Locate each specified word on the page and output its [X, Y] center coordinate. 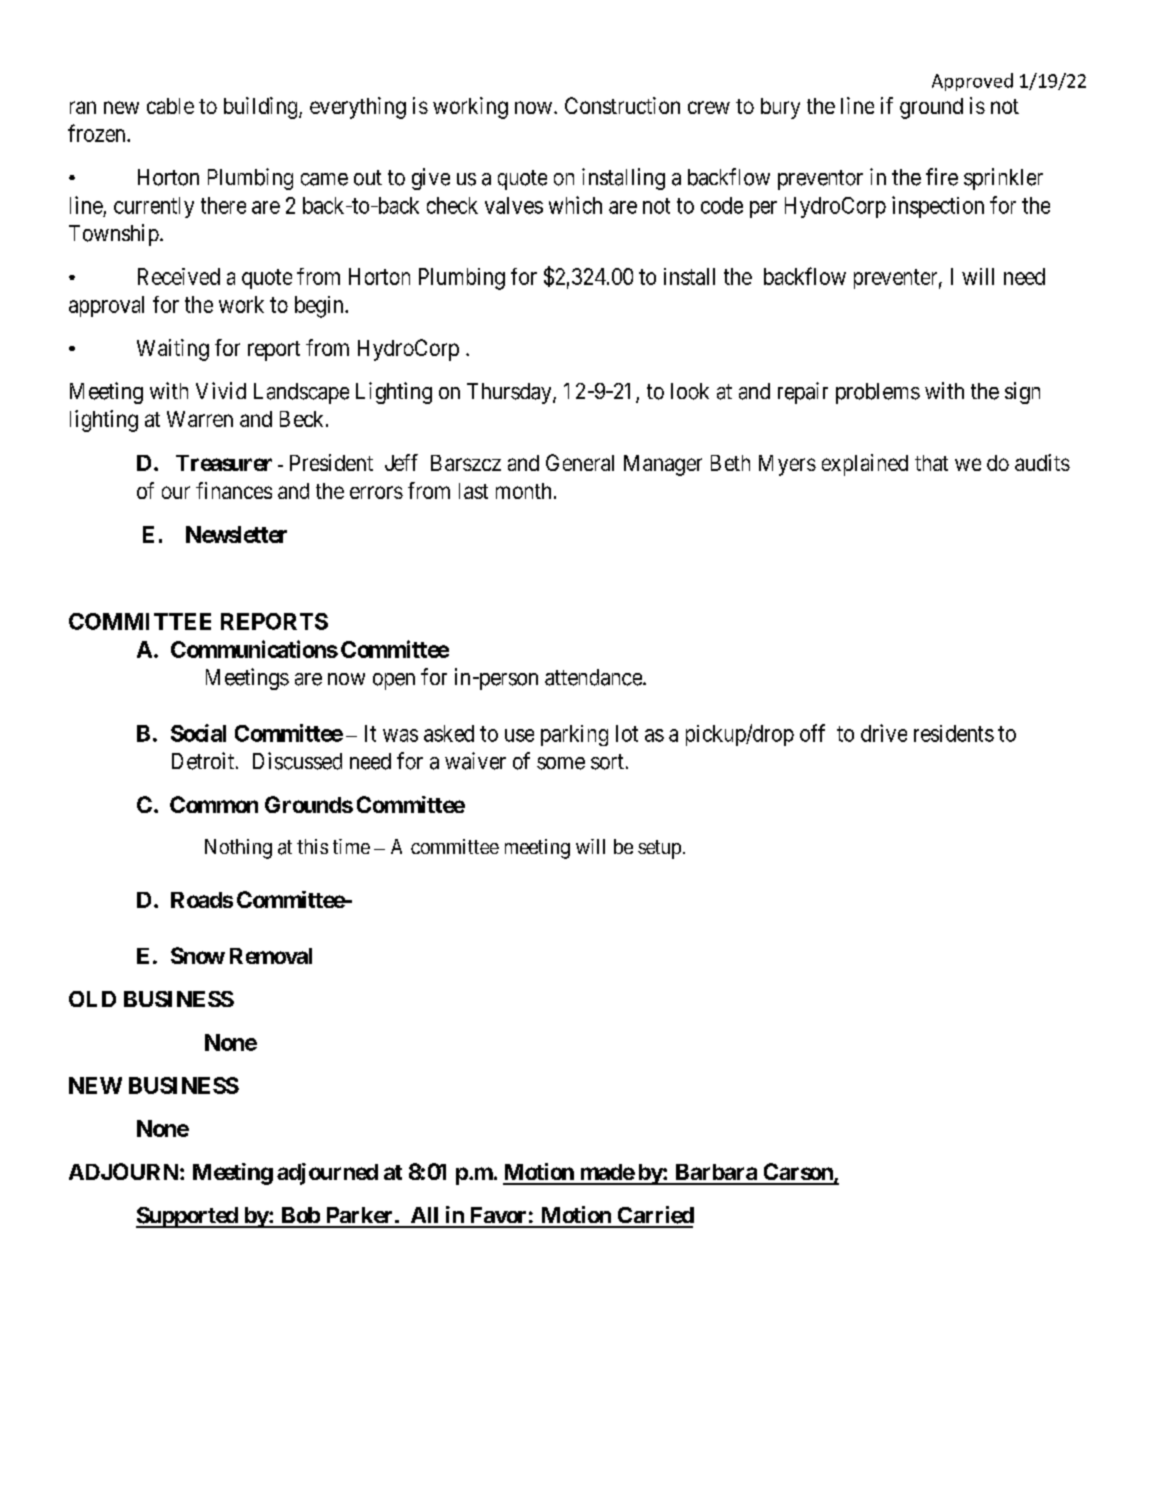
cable [170, 106]
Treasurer [224, 463]
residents [954, 733]
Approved [972, 82]
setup [659, 849]
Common [214, 804]
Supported [188, 1217]
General [580, 462]
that [931, 463]
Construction [622, 105]
